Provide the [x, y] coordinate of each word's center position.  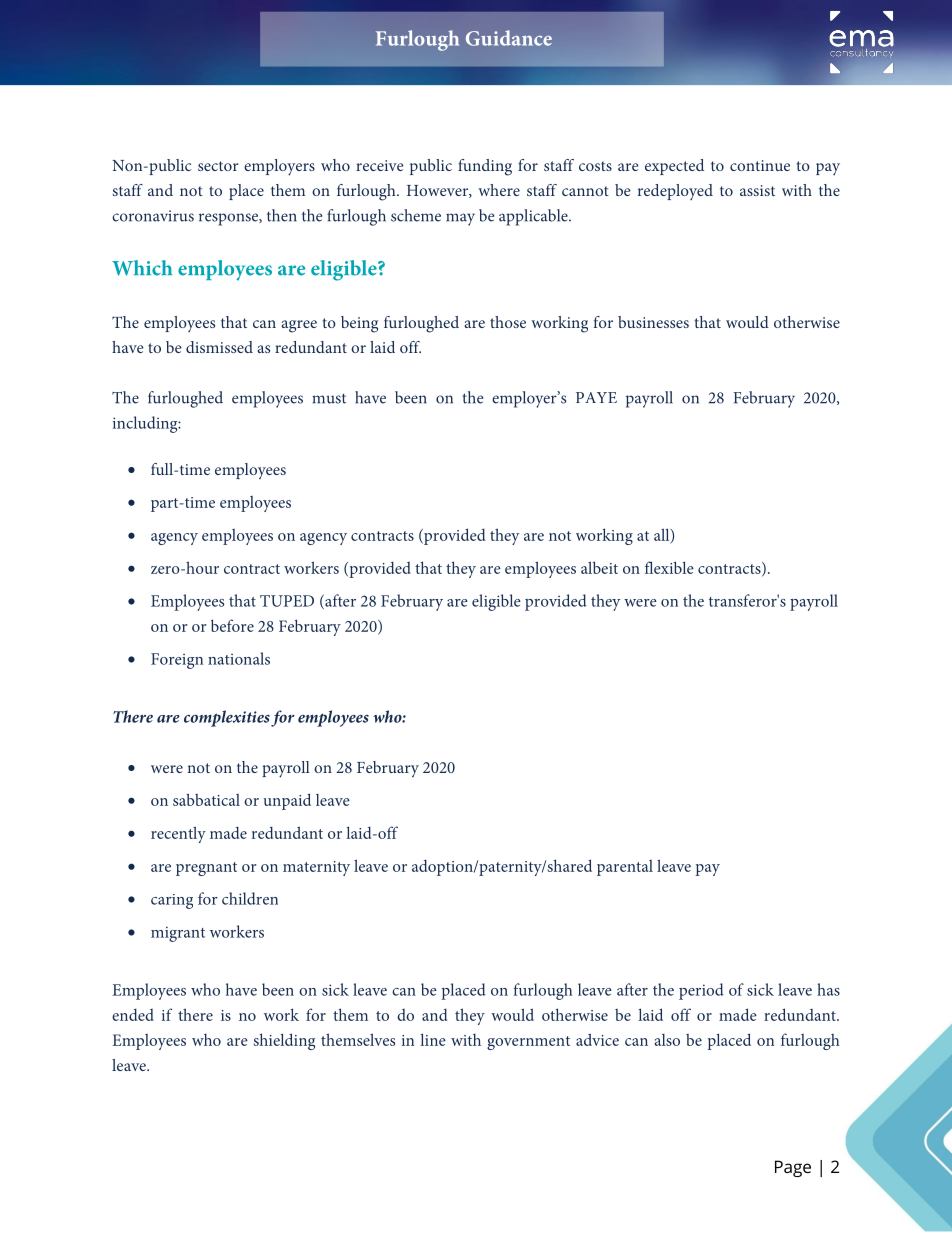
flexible [669, 567]
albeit [599, 567]
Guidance [509, 38]
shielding [284, 1041]
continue [760, 165]
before [232, 625]
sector [218, 166]
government [528, 1043]
